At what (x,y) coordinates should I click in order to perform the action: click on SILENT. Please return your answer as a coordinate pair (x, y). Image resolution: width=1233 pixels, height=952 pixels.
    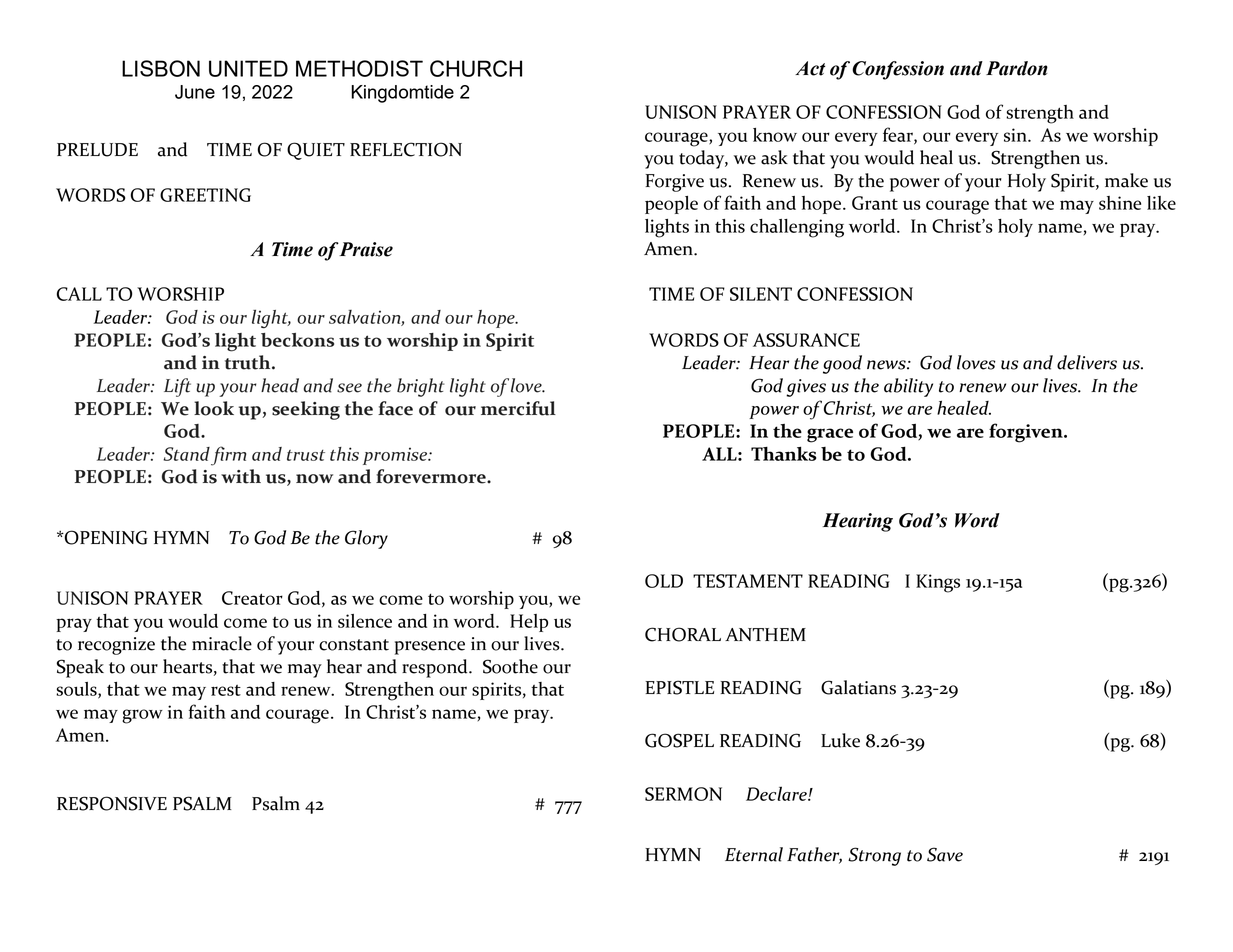
    Looking at the image, I should click on (761, 294).
